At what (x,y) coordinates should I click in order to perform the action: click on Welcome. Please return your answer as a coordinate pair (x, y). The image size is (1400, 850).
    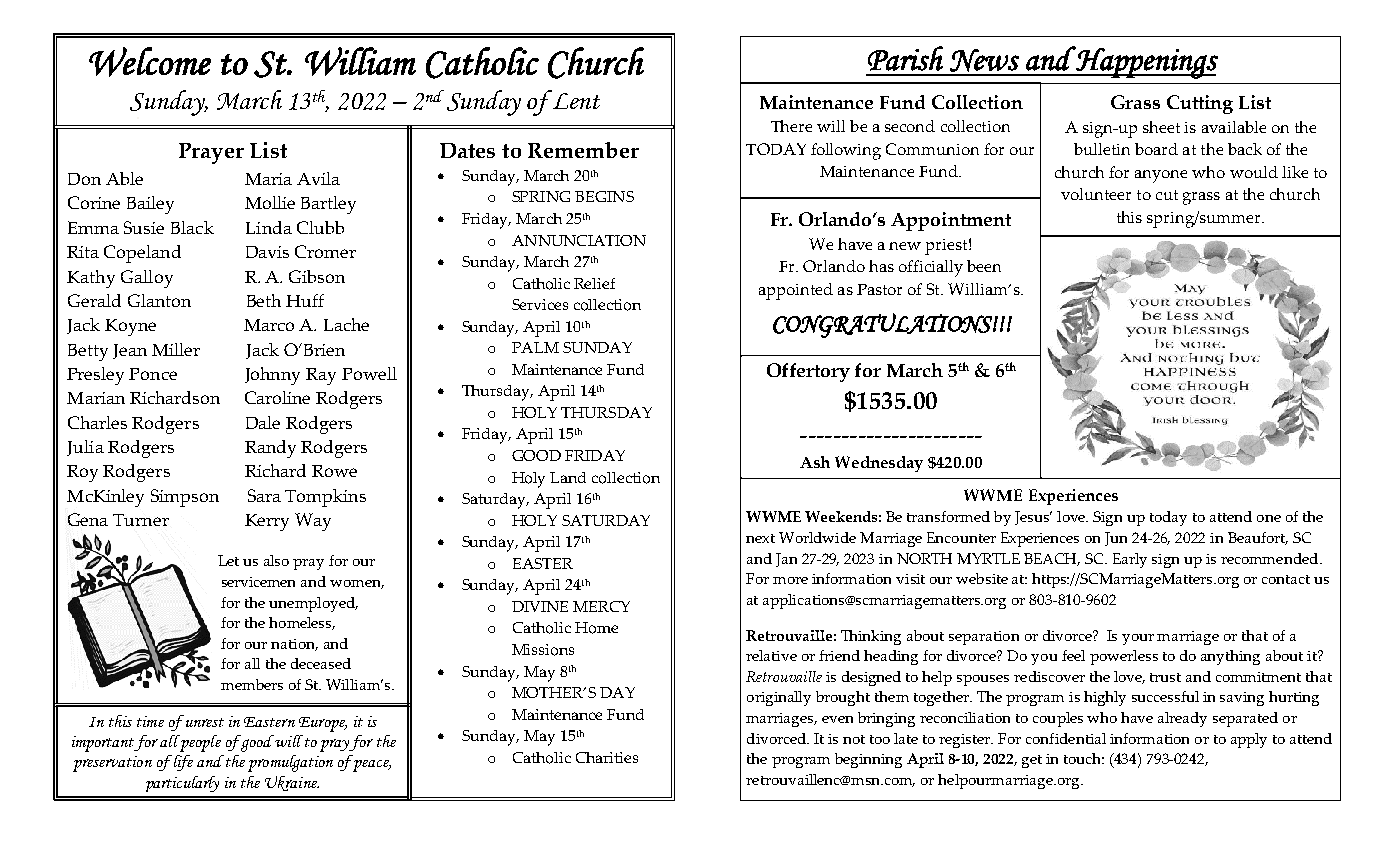
    Looking at the image, I should click on (150, 62).
